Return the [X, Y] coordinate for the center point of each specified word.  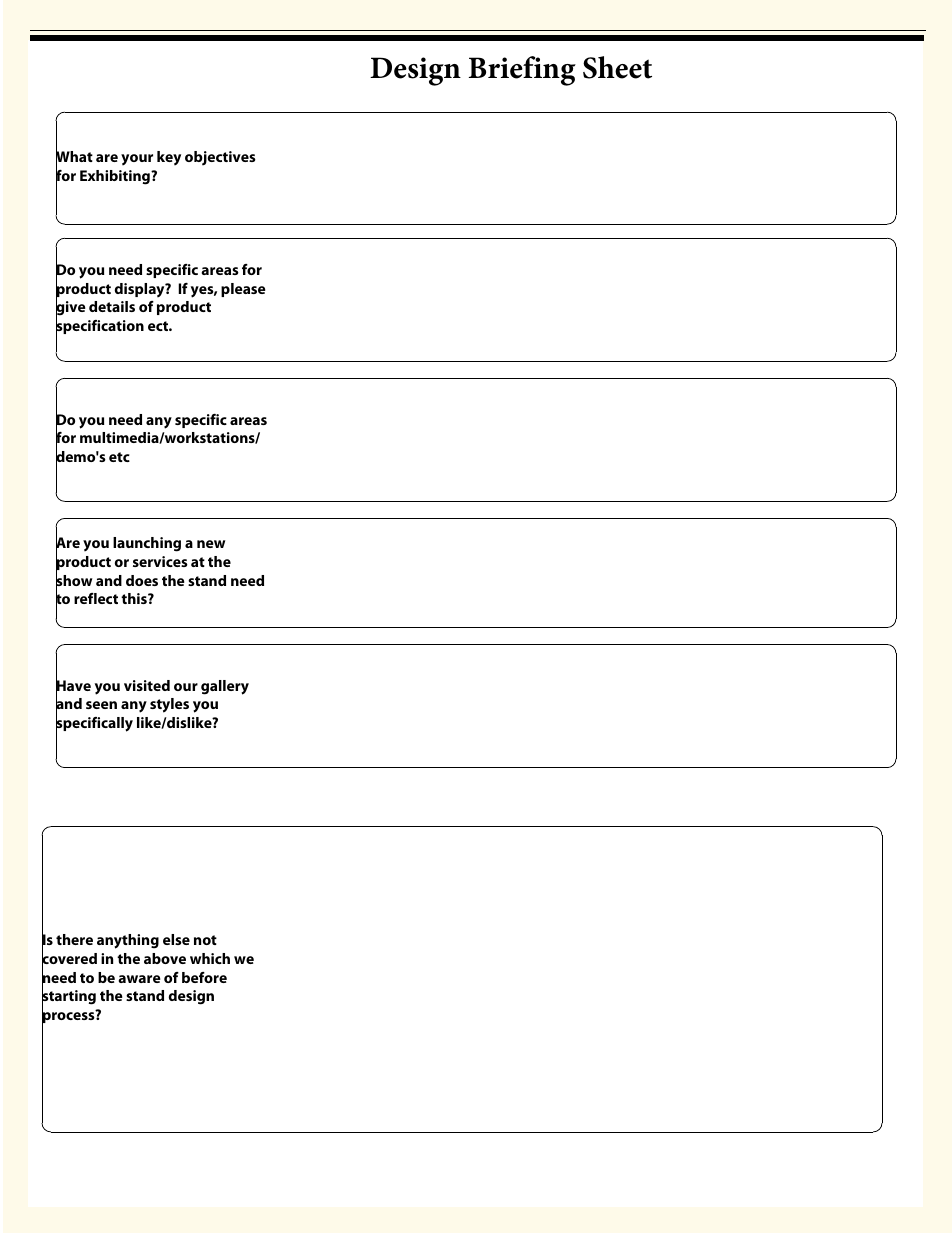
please [243, 290]
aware [139, 979]
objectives [220, 158]
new [211, 544]
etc [119, 457]
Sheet [617, 67]
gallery [225, 687]
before [204, 977]
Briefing [522, 71]
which [210, 958]
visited [147, 685]
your [137, 159]
